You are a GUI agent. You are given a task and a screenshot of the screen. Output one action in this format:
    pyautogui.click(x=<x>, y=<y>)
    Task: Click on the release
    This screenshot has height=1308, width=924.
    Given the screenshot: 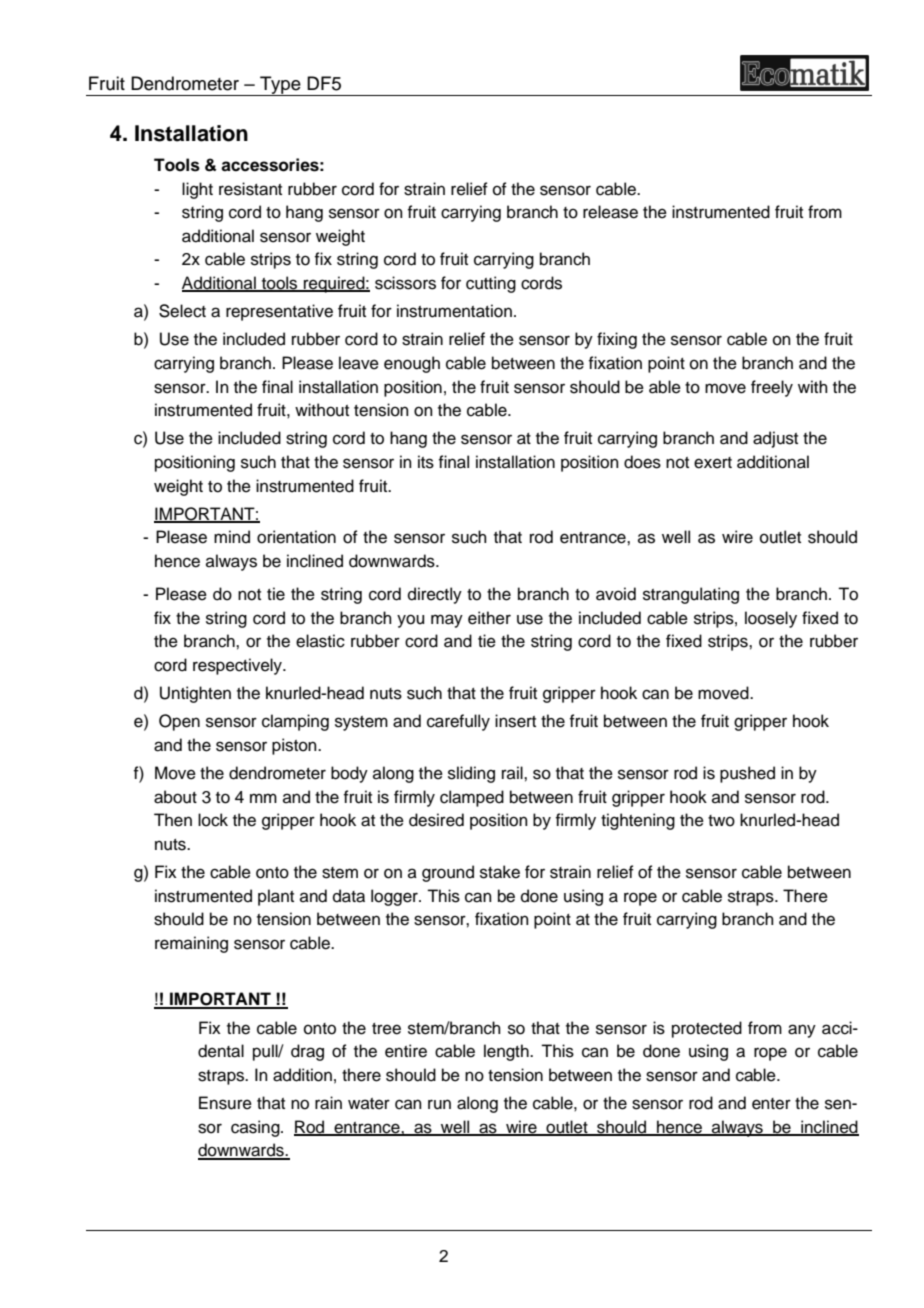 What is the action you would take?
    pyautogui.click(x=610, y=212)
